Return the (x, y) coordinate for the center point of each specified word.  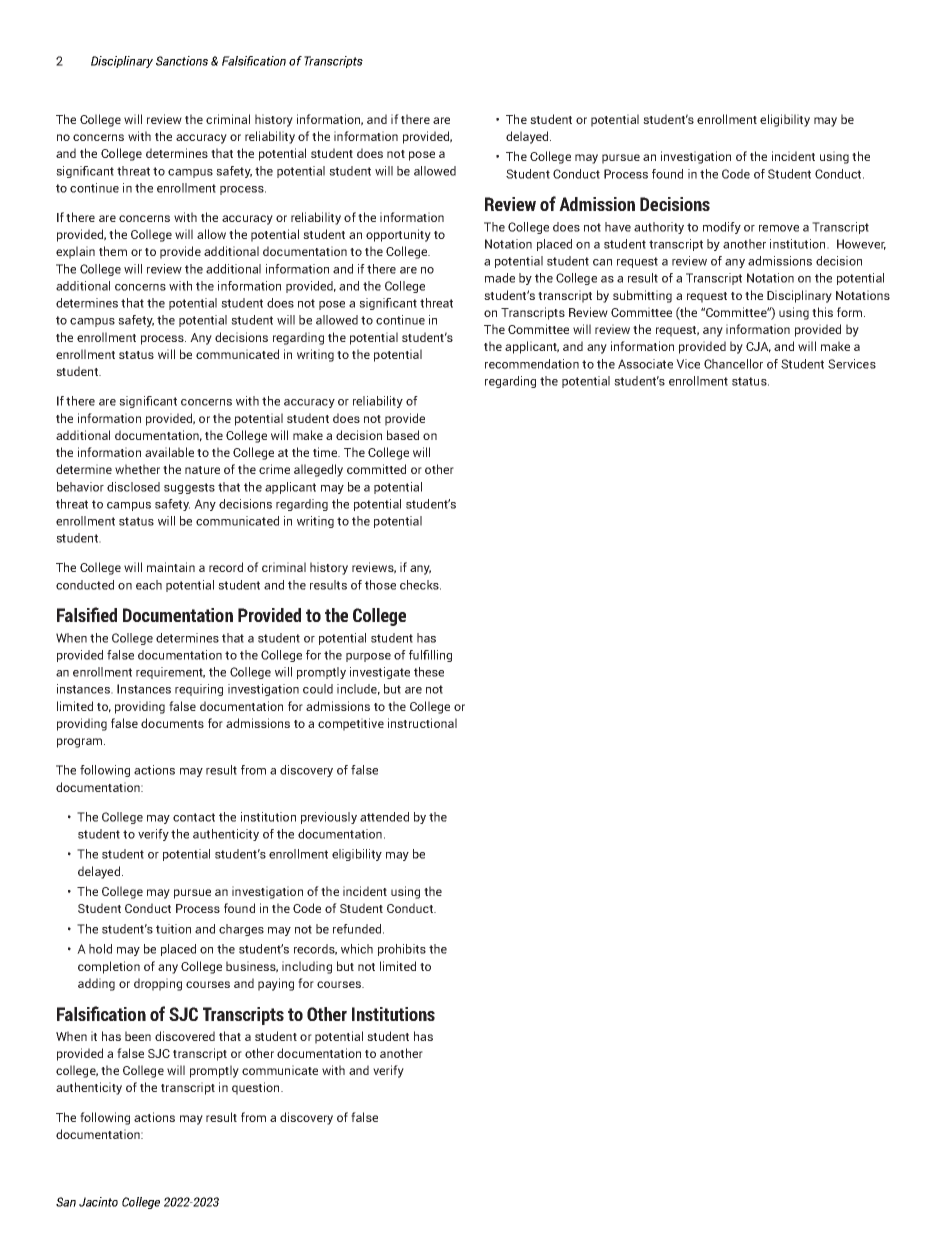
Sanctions (182, 61)
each (149, 585)
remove (779, 228)
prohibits (402, 950)
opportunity (398, 235)
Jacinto (98, 1202)
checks (420, 585)
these (429, 672)
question (257, 1088)
